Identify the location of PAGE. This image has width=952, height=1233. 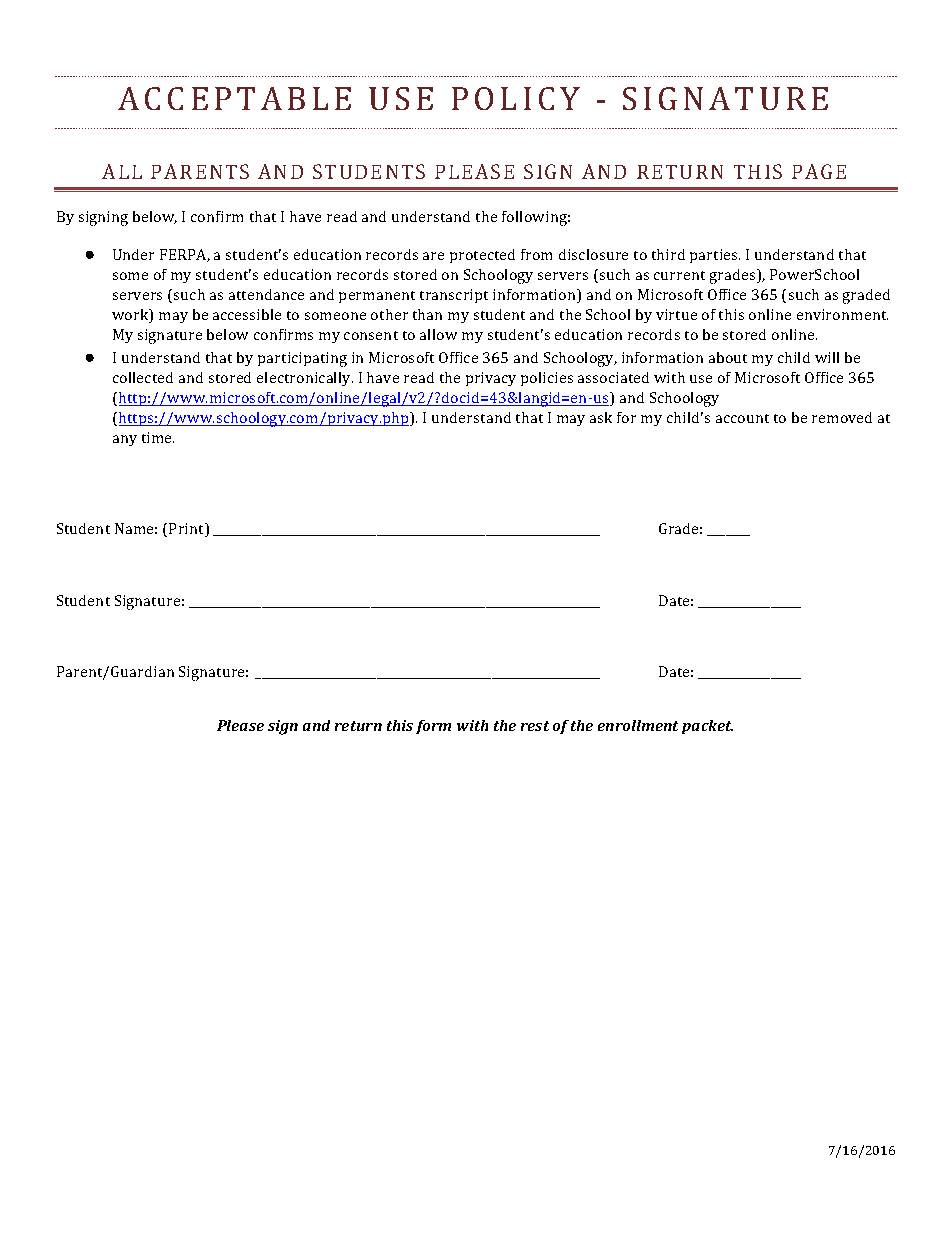
(819, 171).
